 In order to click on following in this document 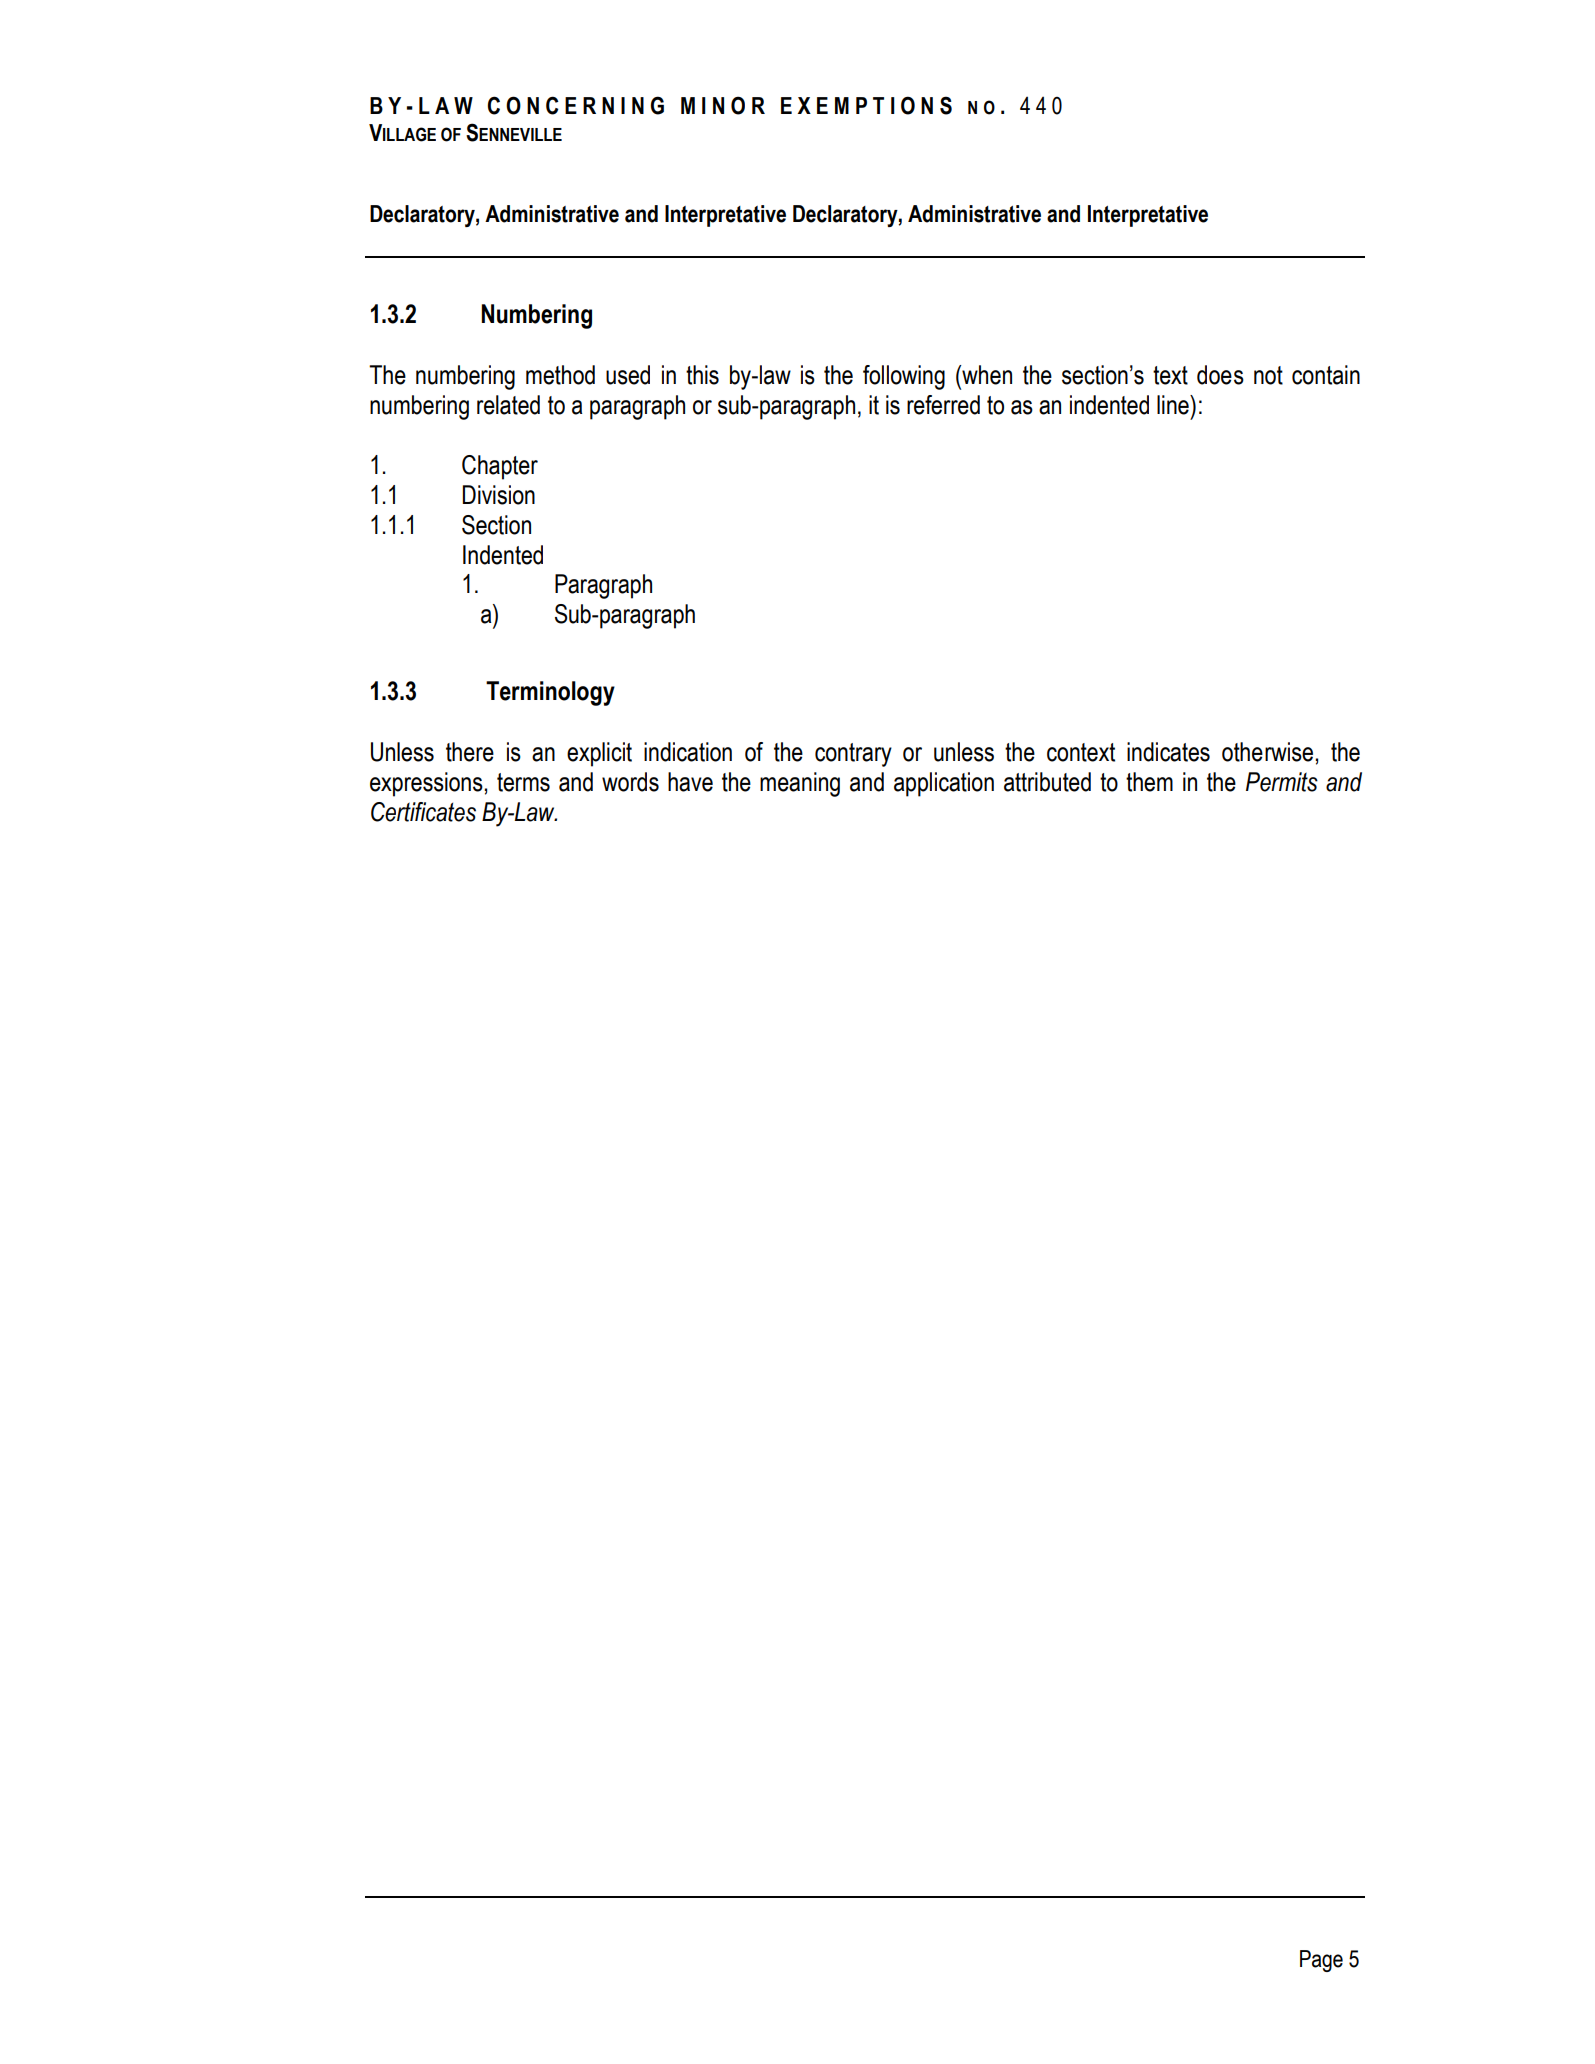, I will do `click(904, 377)`.
